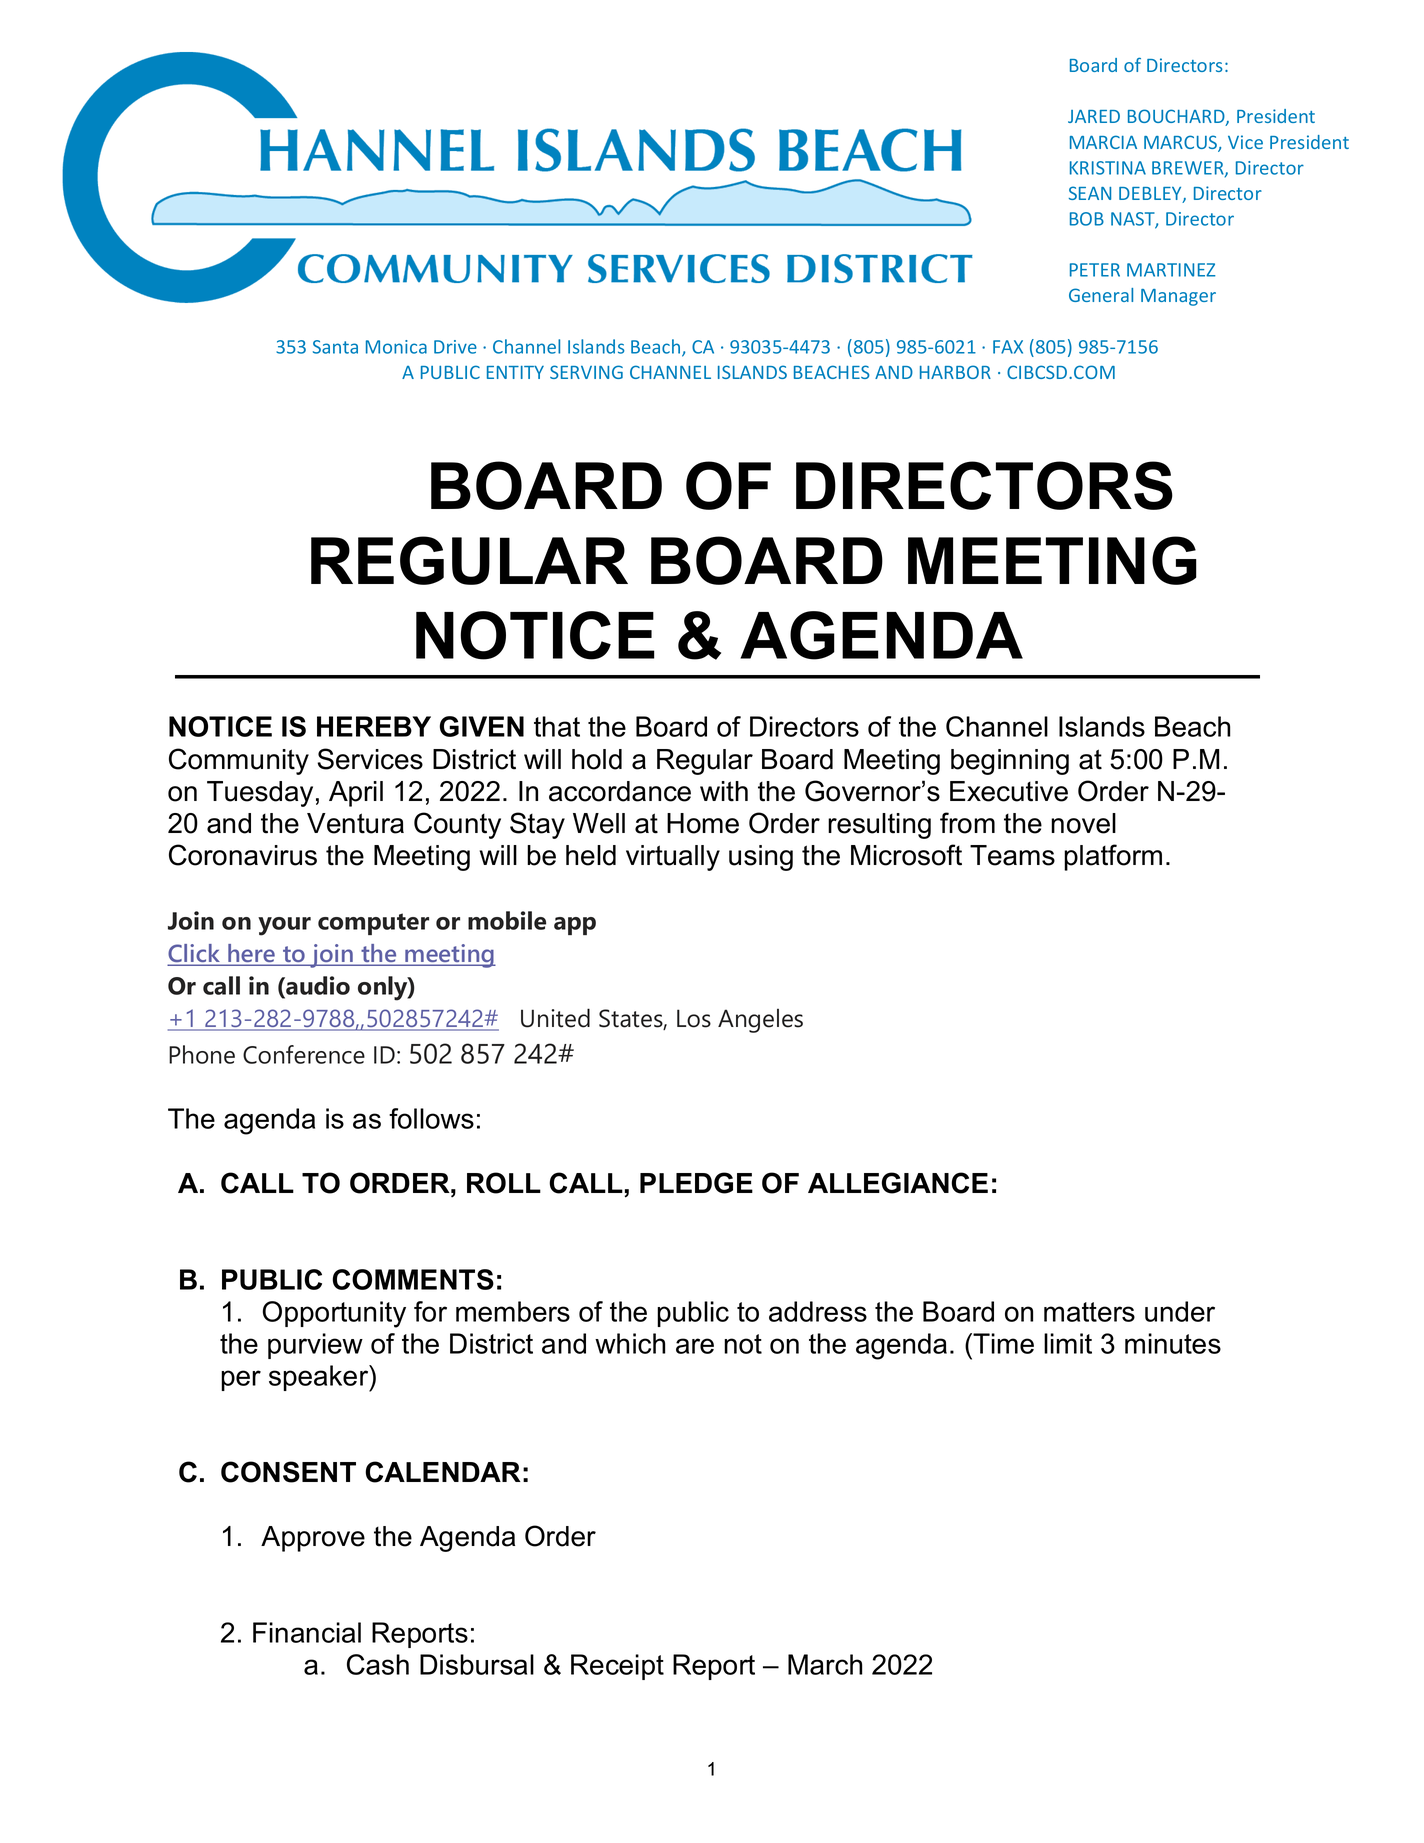 This screenshot has width=1424, height=1843. I want to click on Monica, so click(396, 347).
